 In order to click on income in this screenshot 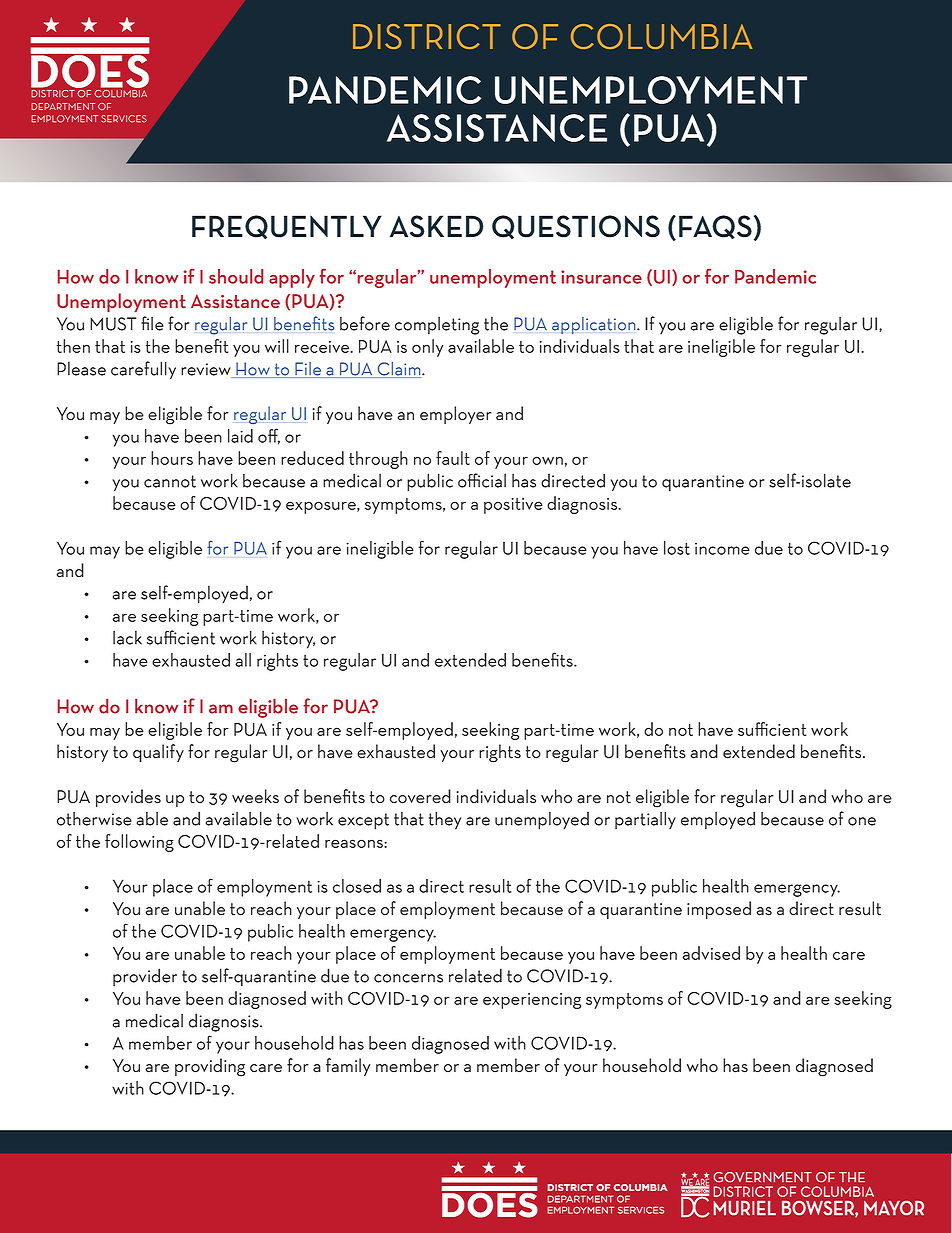, I will do `click(722, 549)`.
